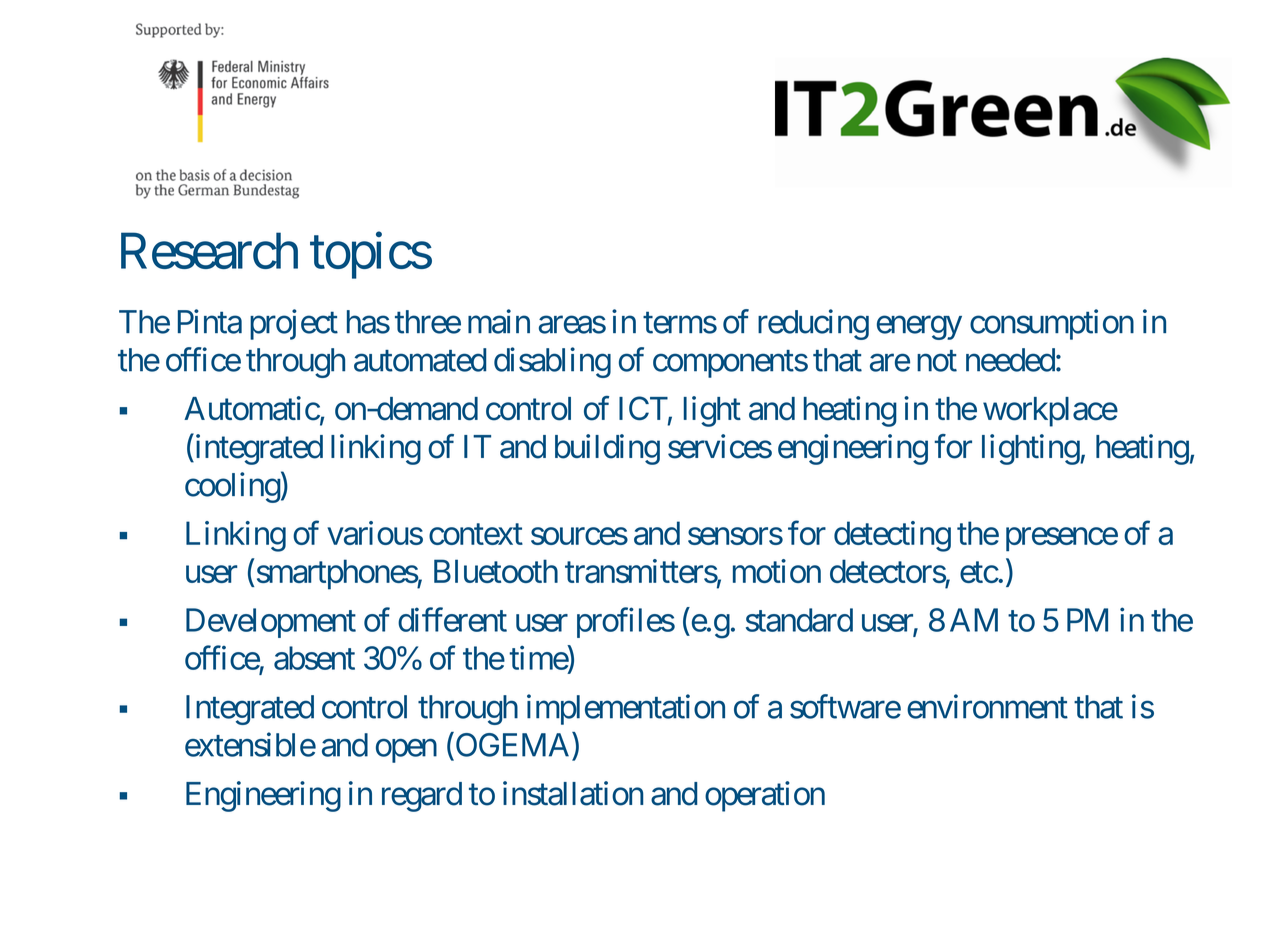 The image size is (1270, 952). What do you see at coordinates (420, 360) in the screenshot?
I see `automated` at bounding box center [420, 360].
